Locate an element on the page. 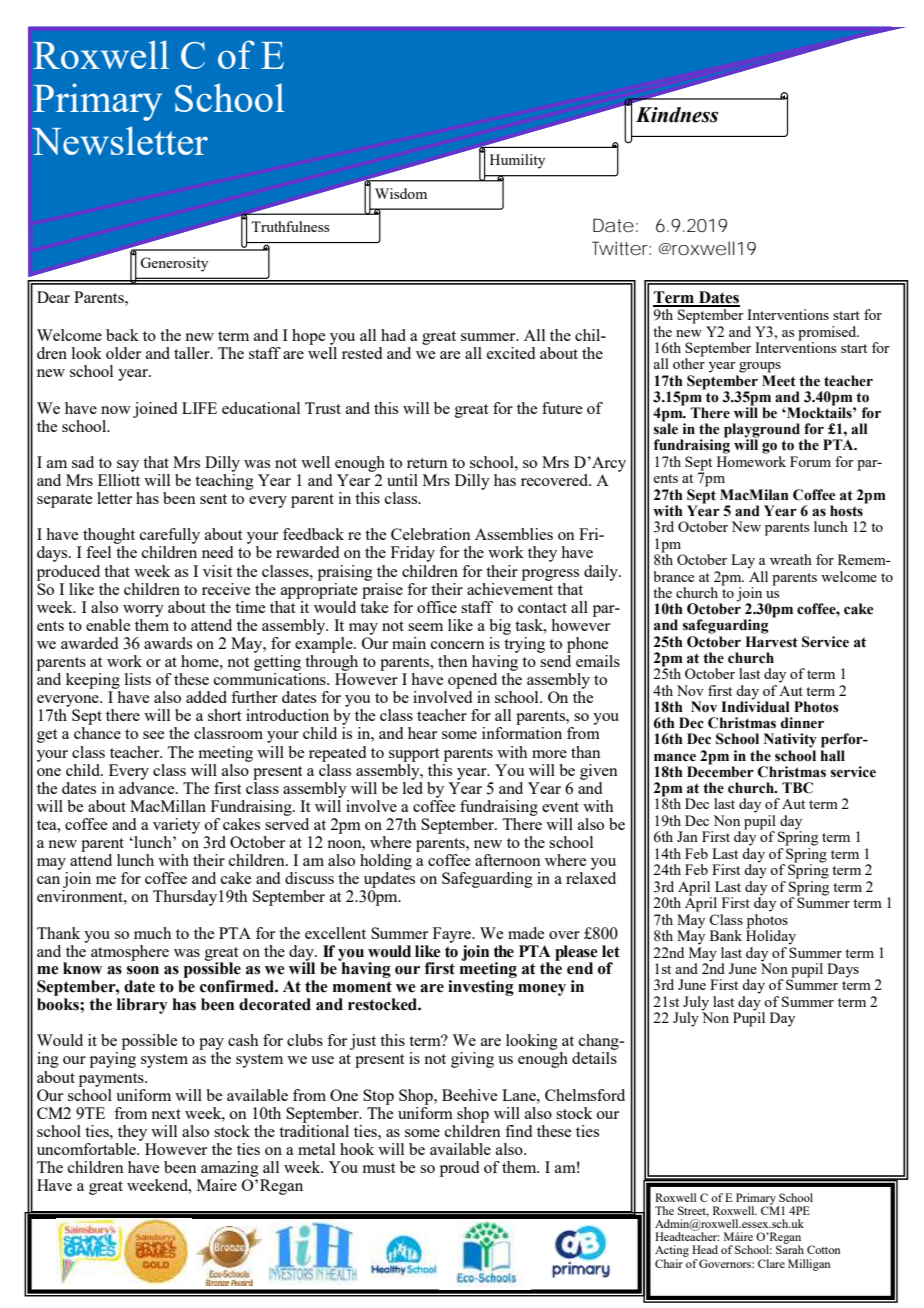 This document has height=1308, width=924. lists is located at coordinates (138, 679).
